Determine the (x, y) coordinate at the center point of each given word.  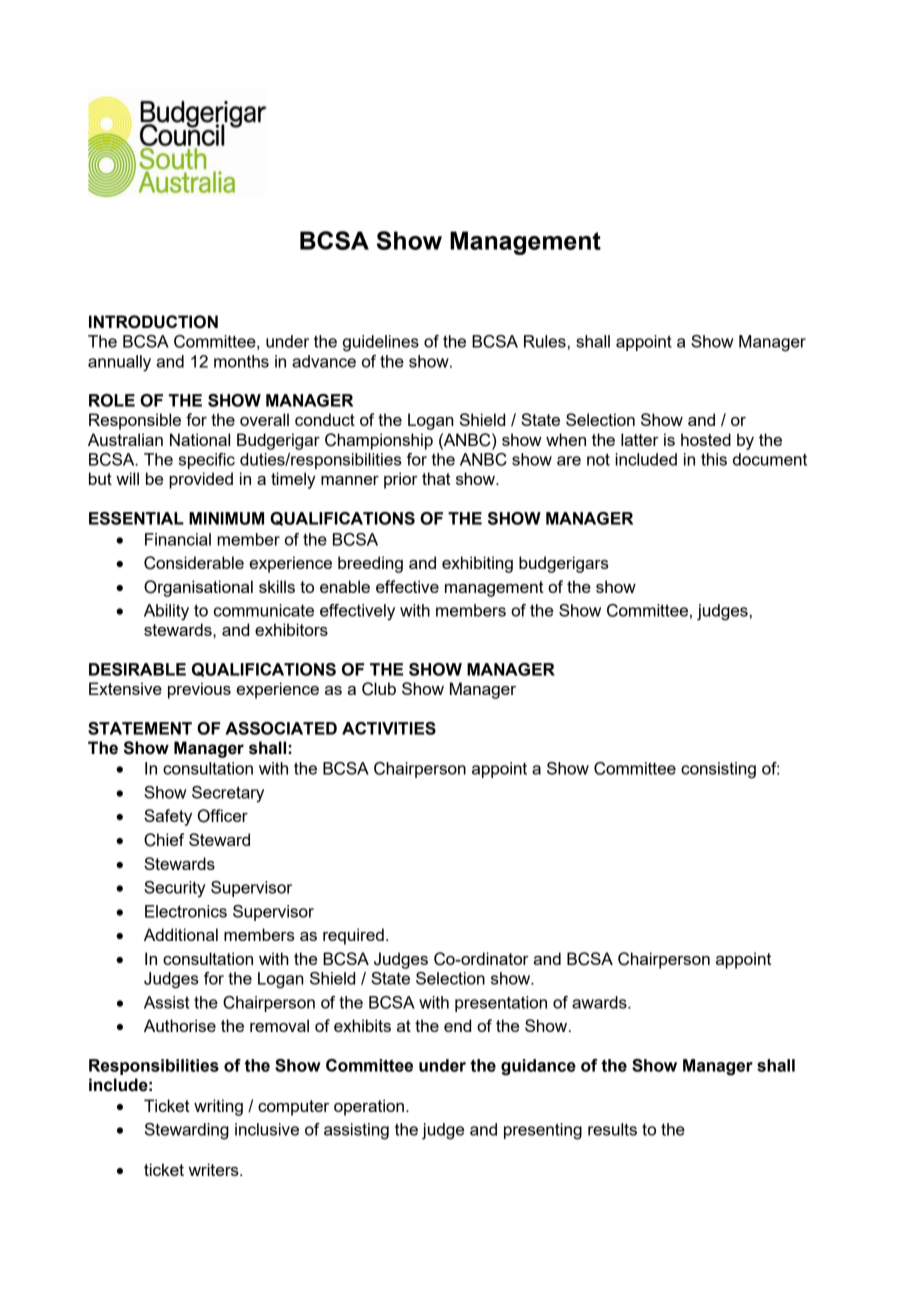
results (612, 1129)
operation (369, 1107)
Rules (545, 341)
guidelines (381, 343)
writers (215, 1169)
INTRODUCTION (153, 322)
